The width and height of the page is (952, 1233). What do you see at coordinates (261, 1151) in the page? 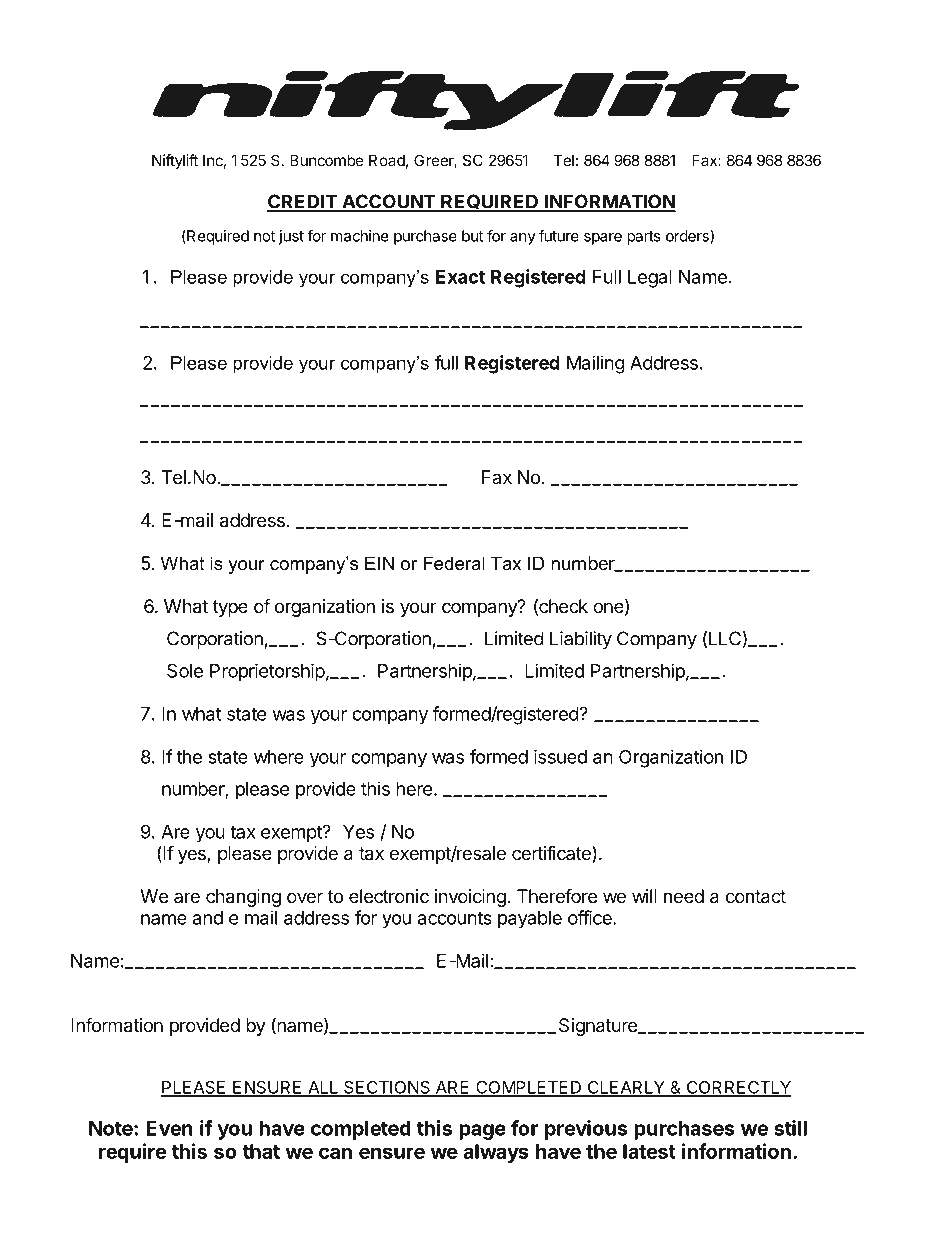
I see `that` at bounding box center [261, 1151].
